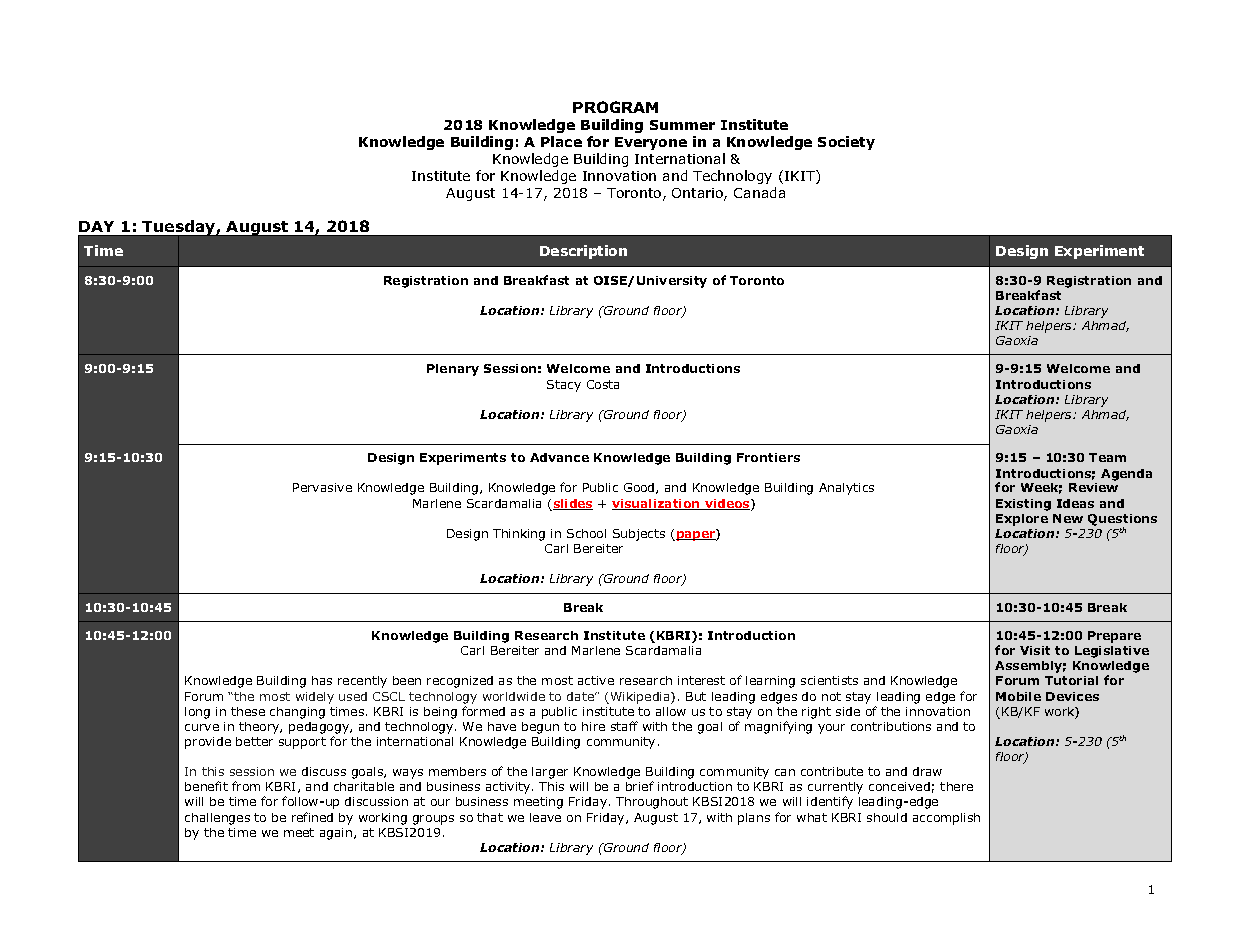 The width and height of the screenshot is (1233, 952). Describe the element at coordinates (846, 143) in the screenshot. I see `Society` at that location.
